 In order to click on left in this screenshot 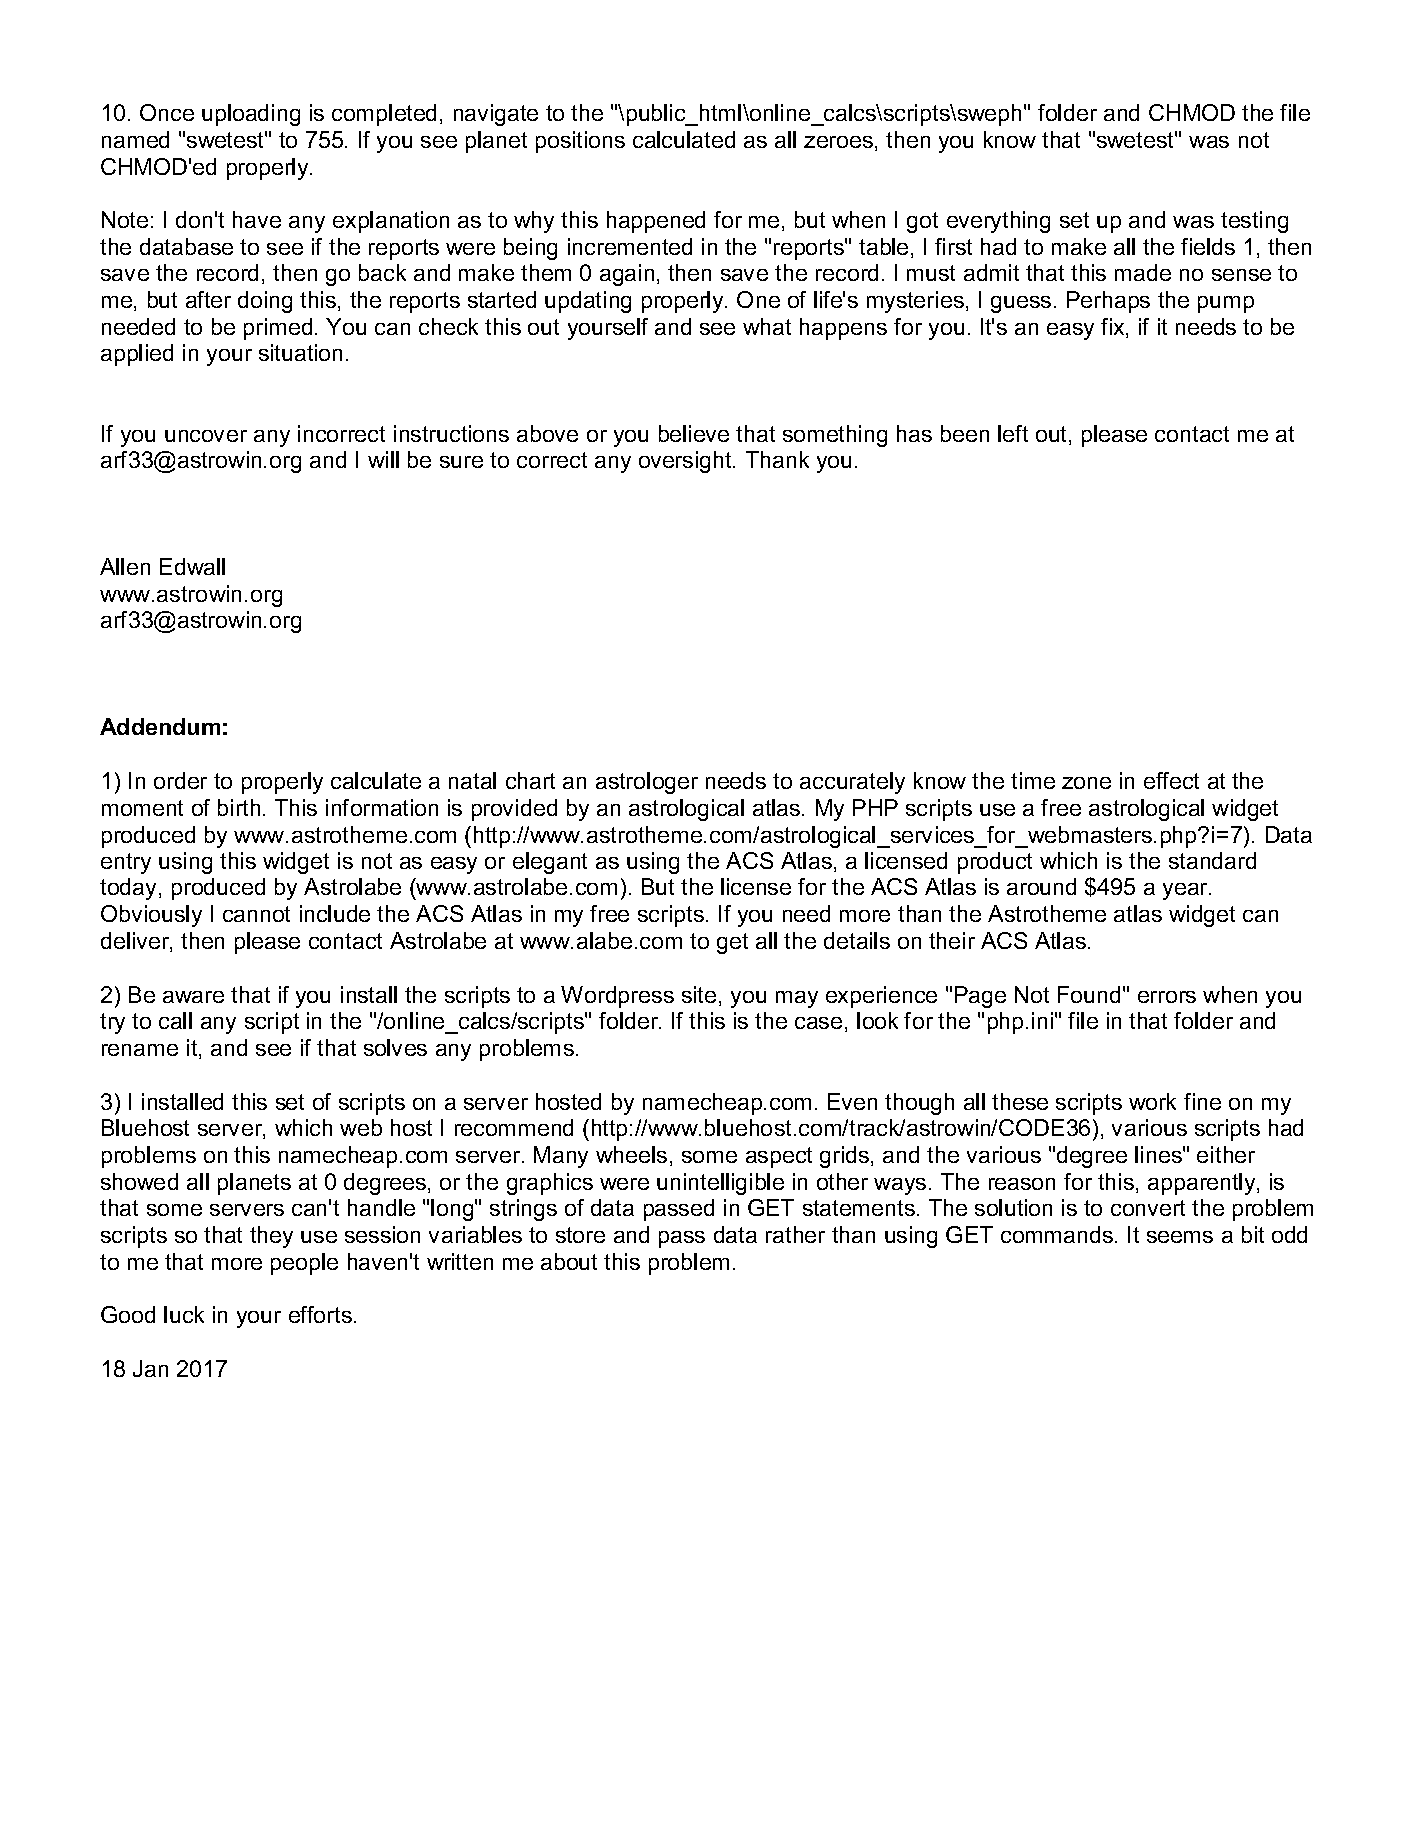, I will do `click(1013, 433)`.
